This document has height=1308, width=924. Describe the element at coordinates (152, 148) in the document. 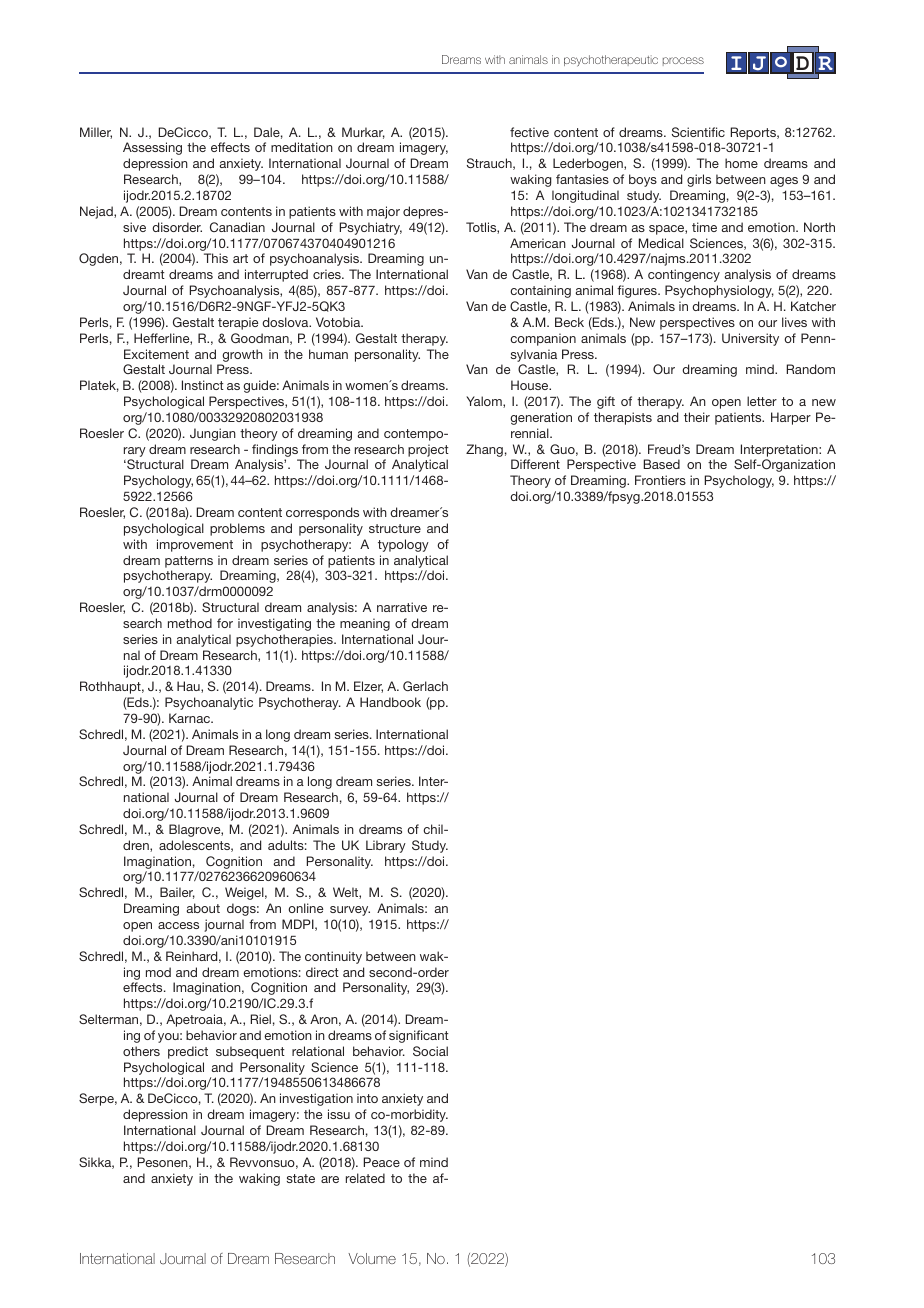

I see `Assessing` at that location.
